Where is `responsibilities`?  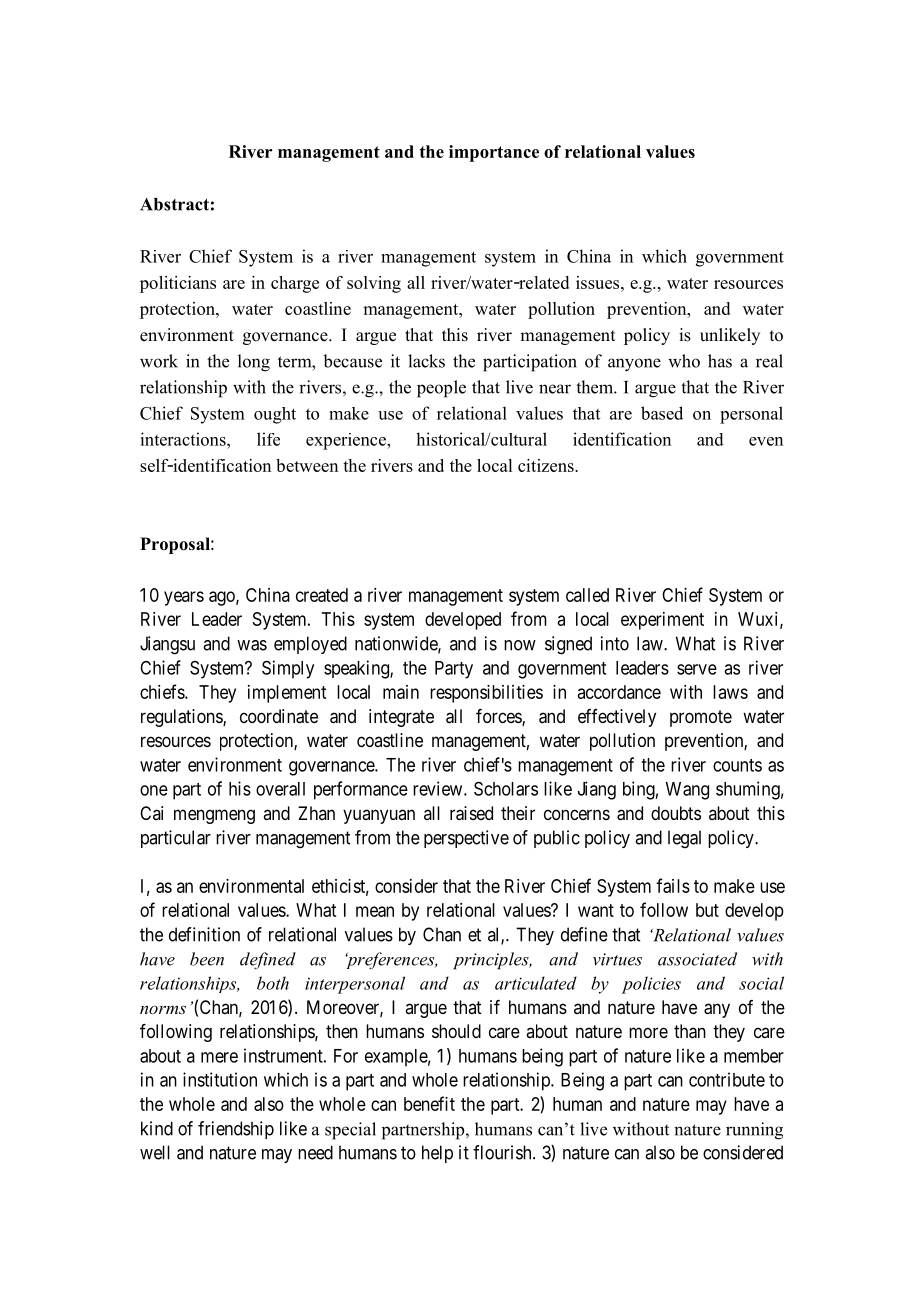
responsibilities is located at coordinates (486, 694).
